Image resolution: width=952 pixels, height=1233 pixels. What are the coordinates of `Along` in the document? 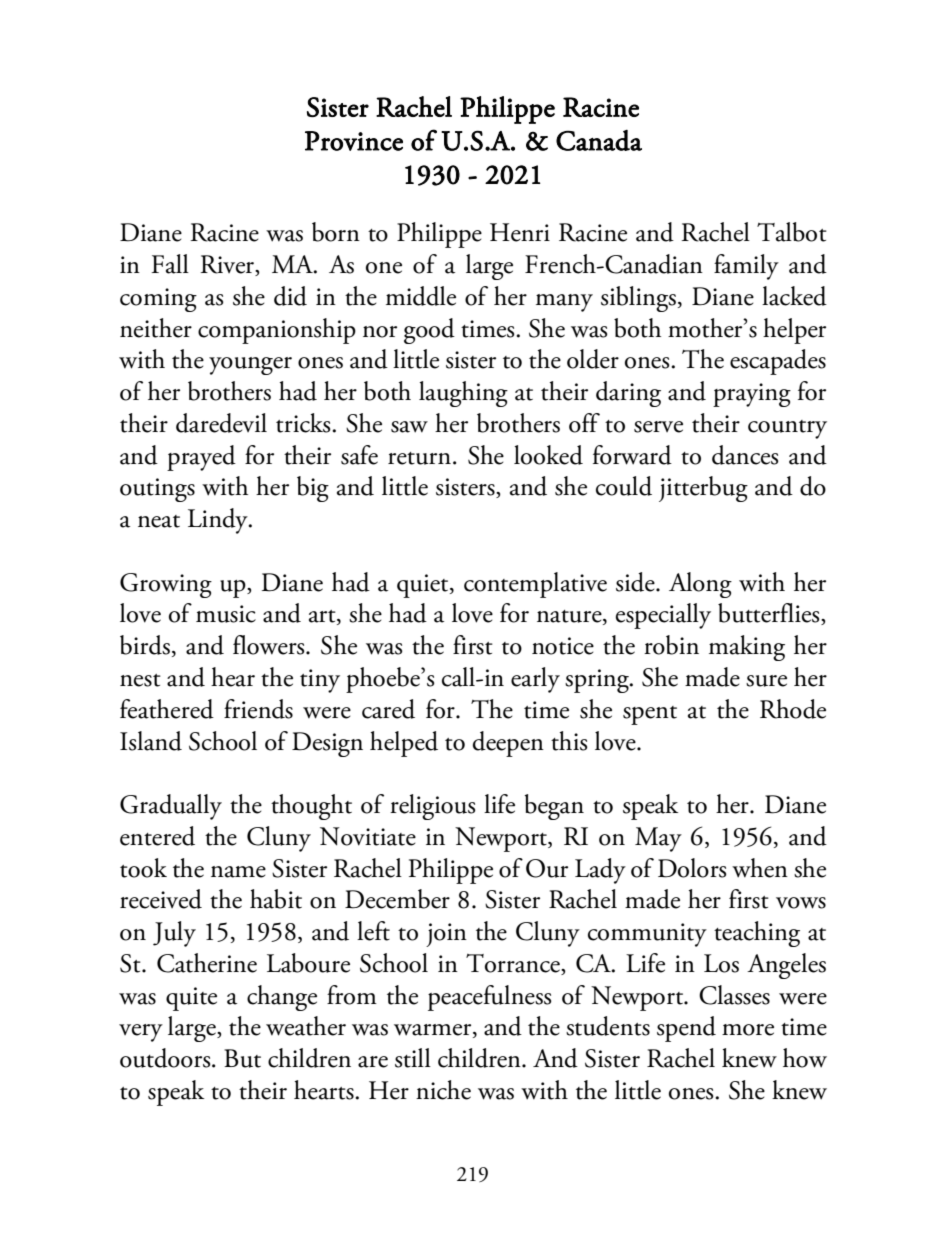 It's located at (700, 585).
